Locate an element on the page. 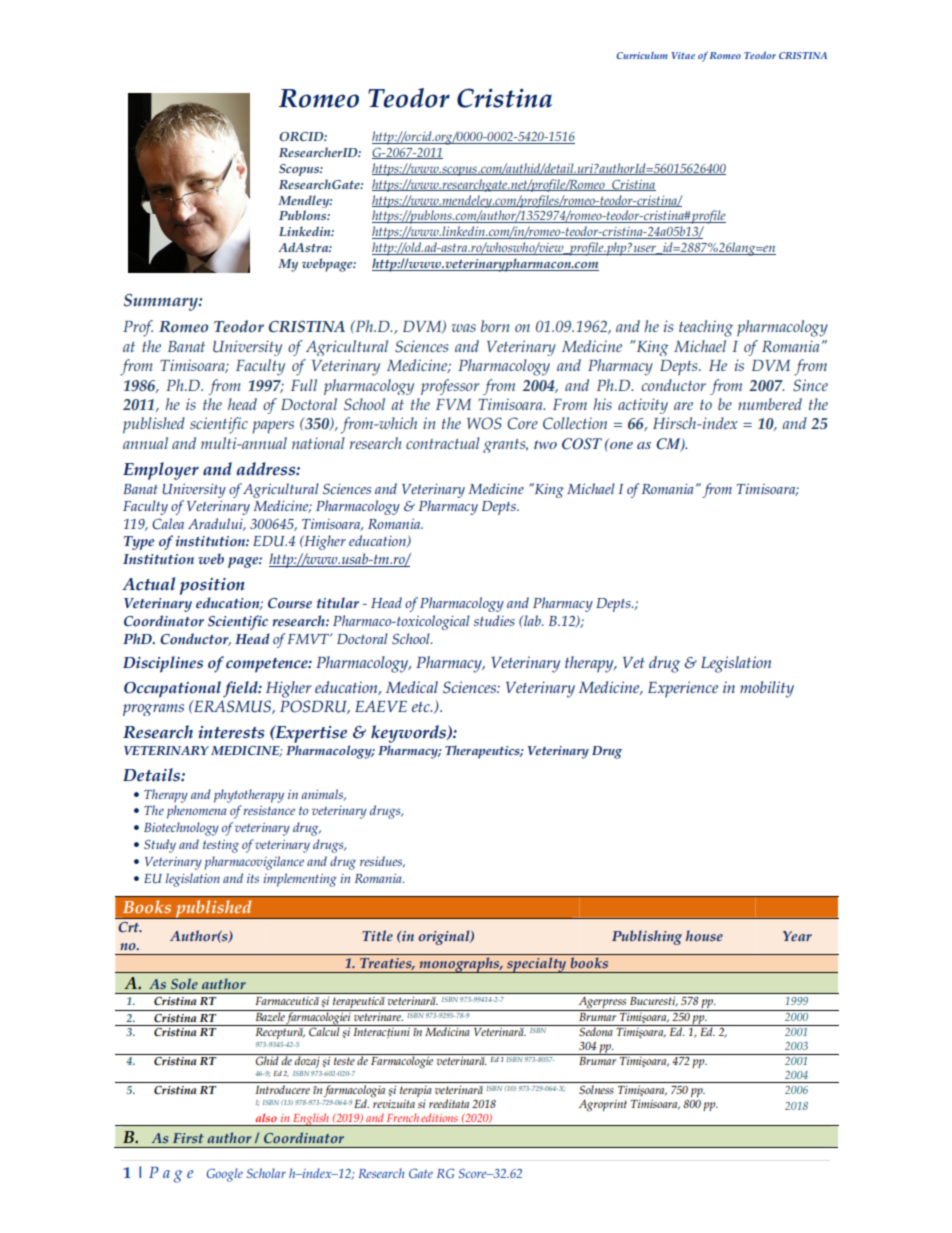  Vitae is located at coordinates (683, 55).
